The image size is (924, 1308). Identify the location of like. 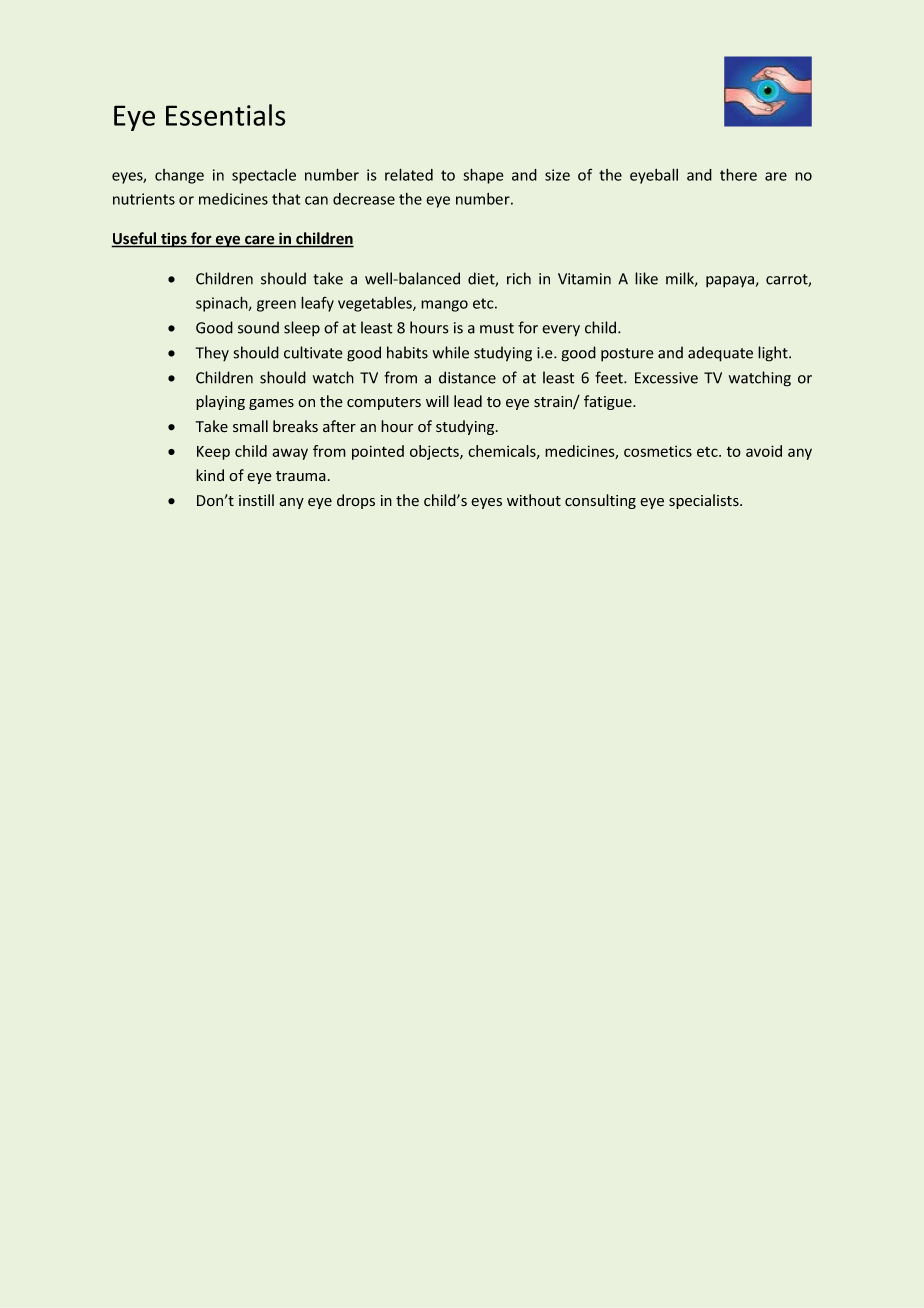
(646, 278).
